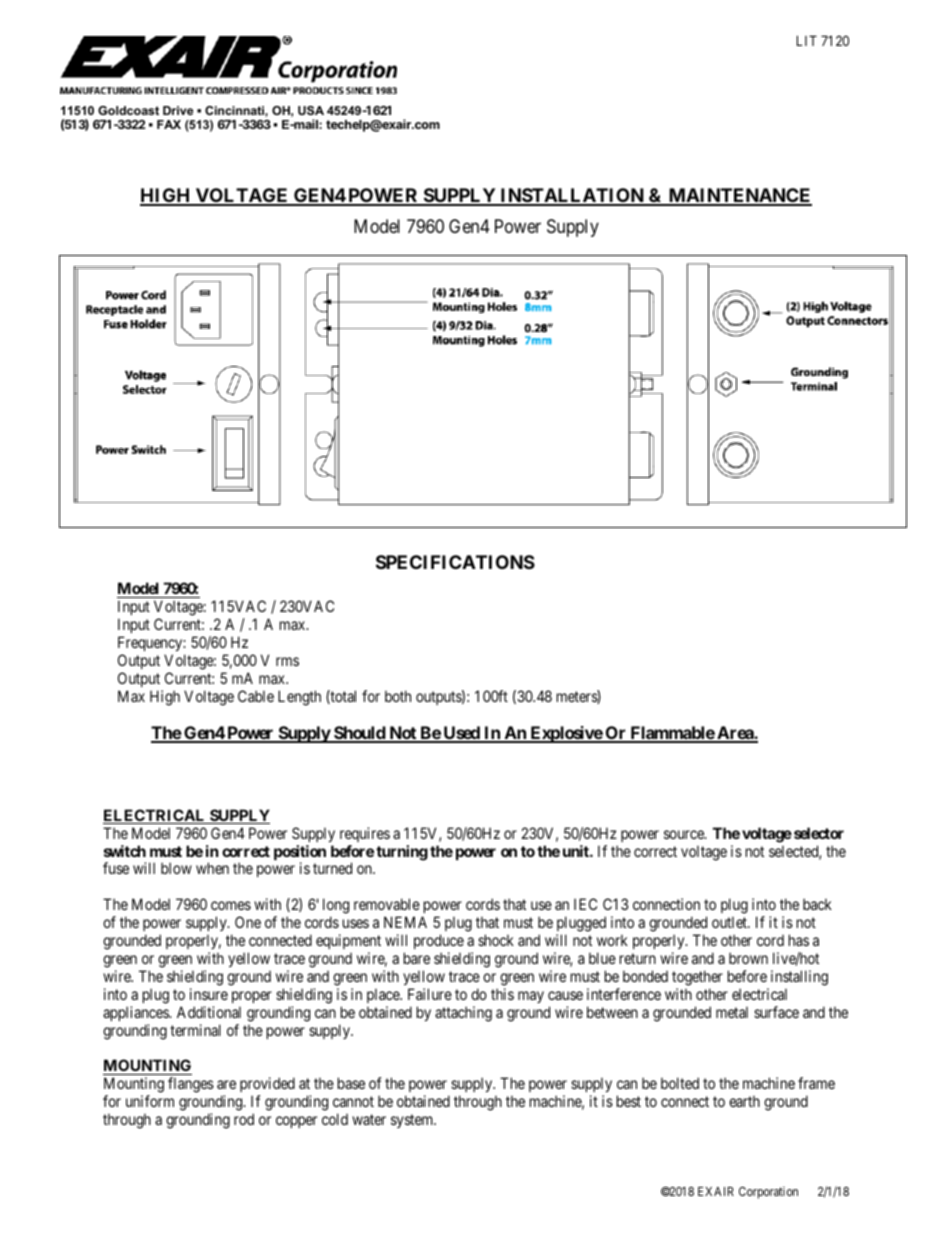 The height and width of the image is (1233, 952). What do you see at coordinates (150, 1101) in the image?
I see `uniform` at bounding box center [150, 1101].
